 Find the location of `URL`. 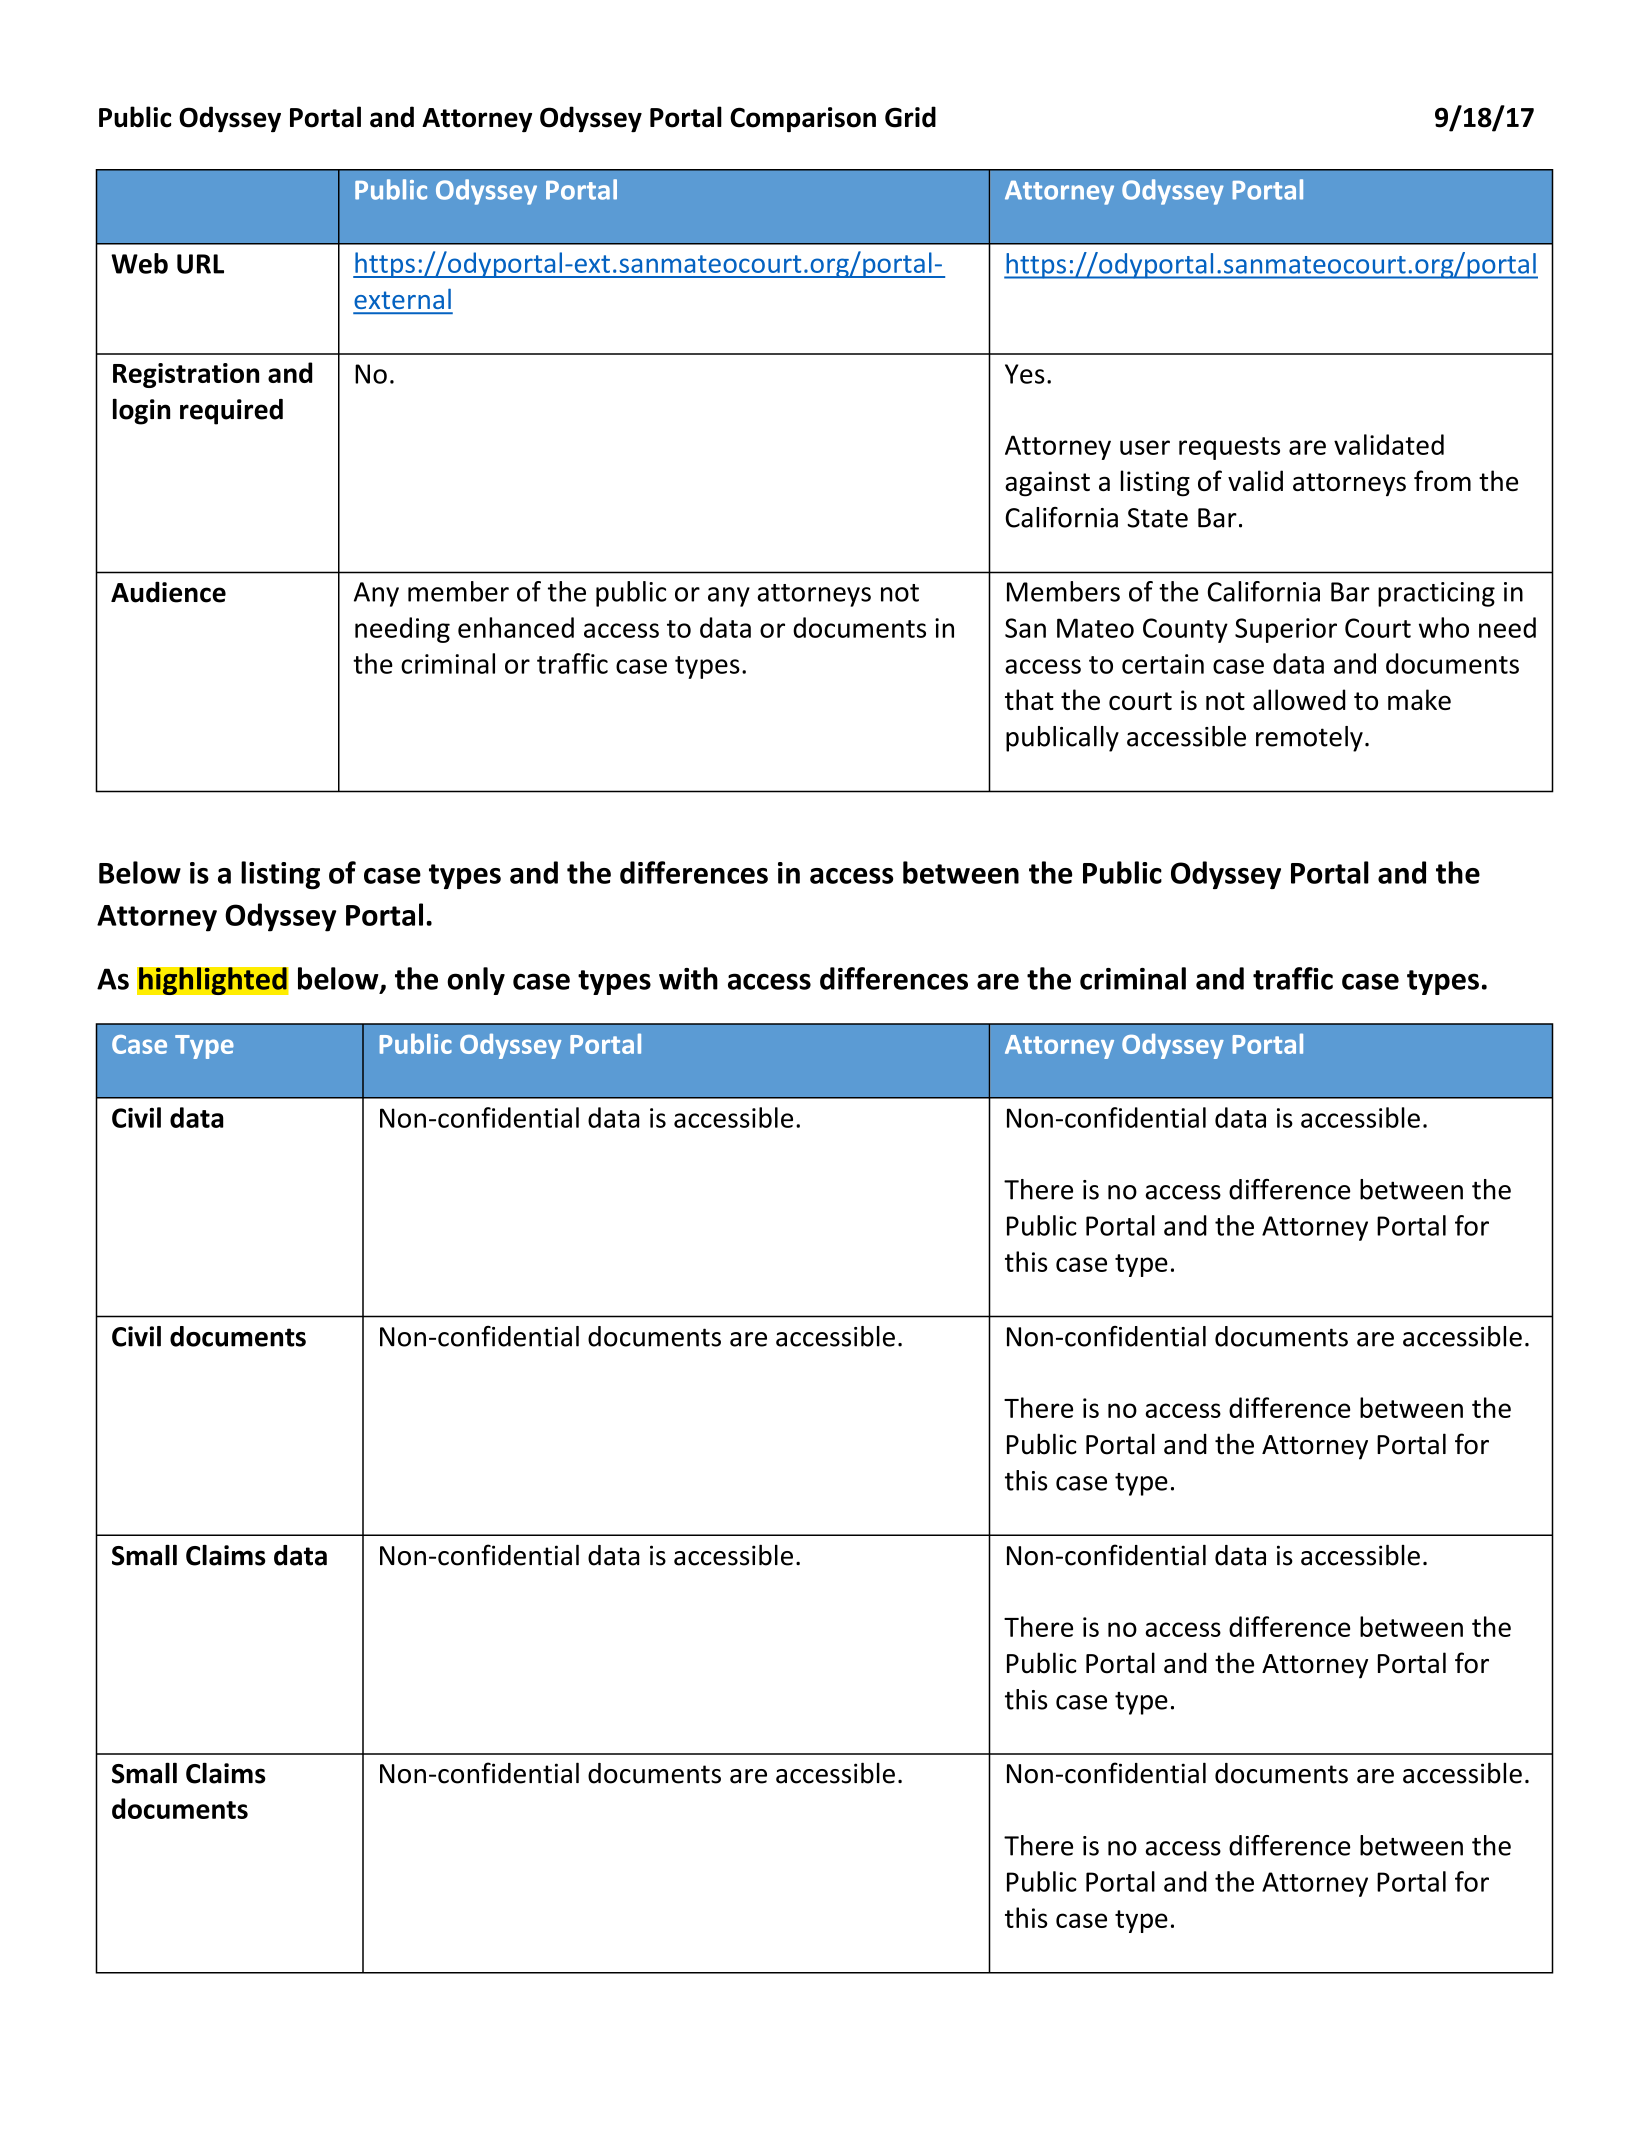

URL is located at coordinates (200, 264).
